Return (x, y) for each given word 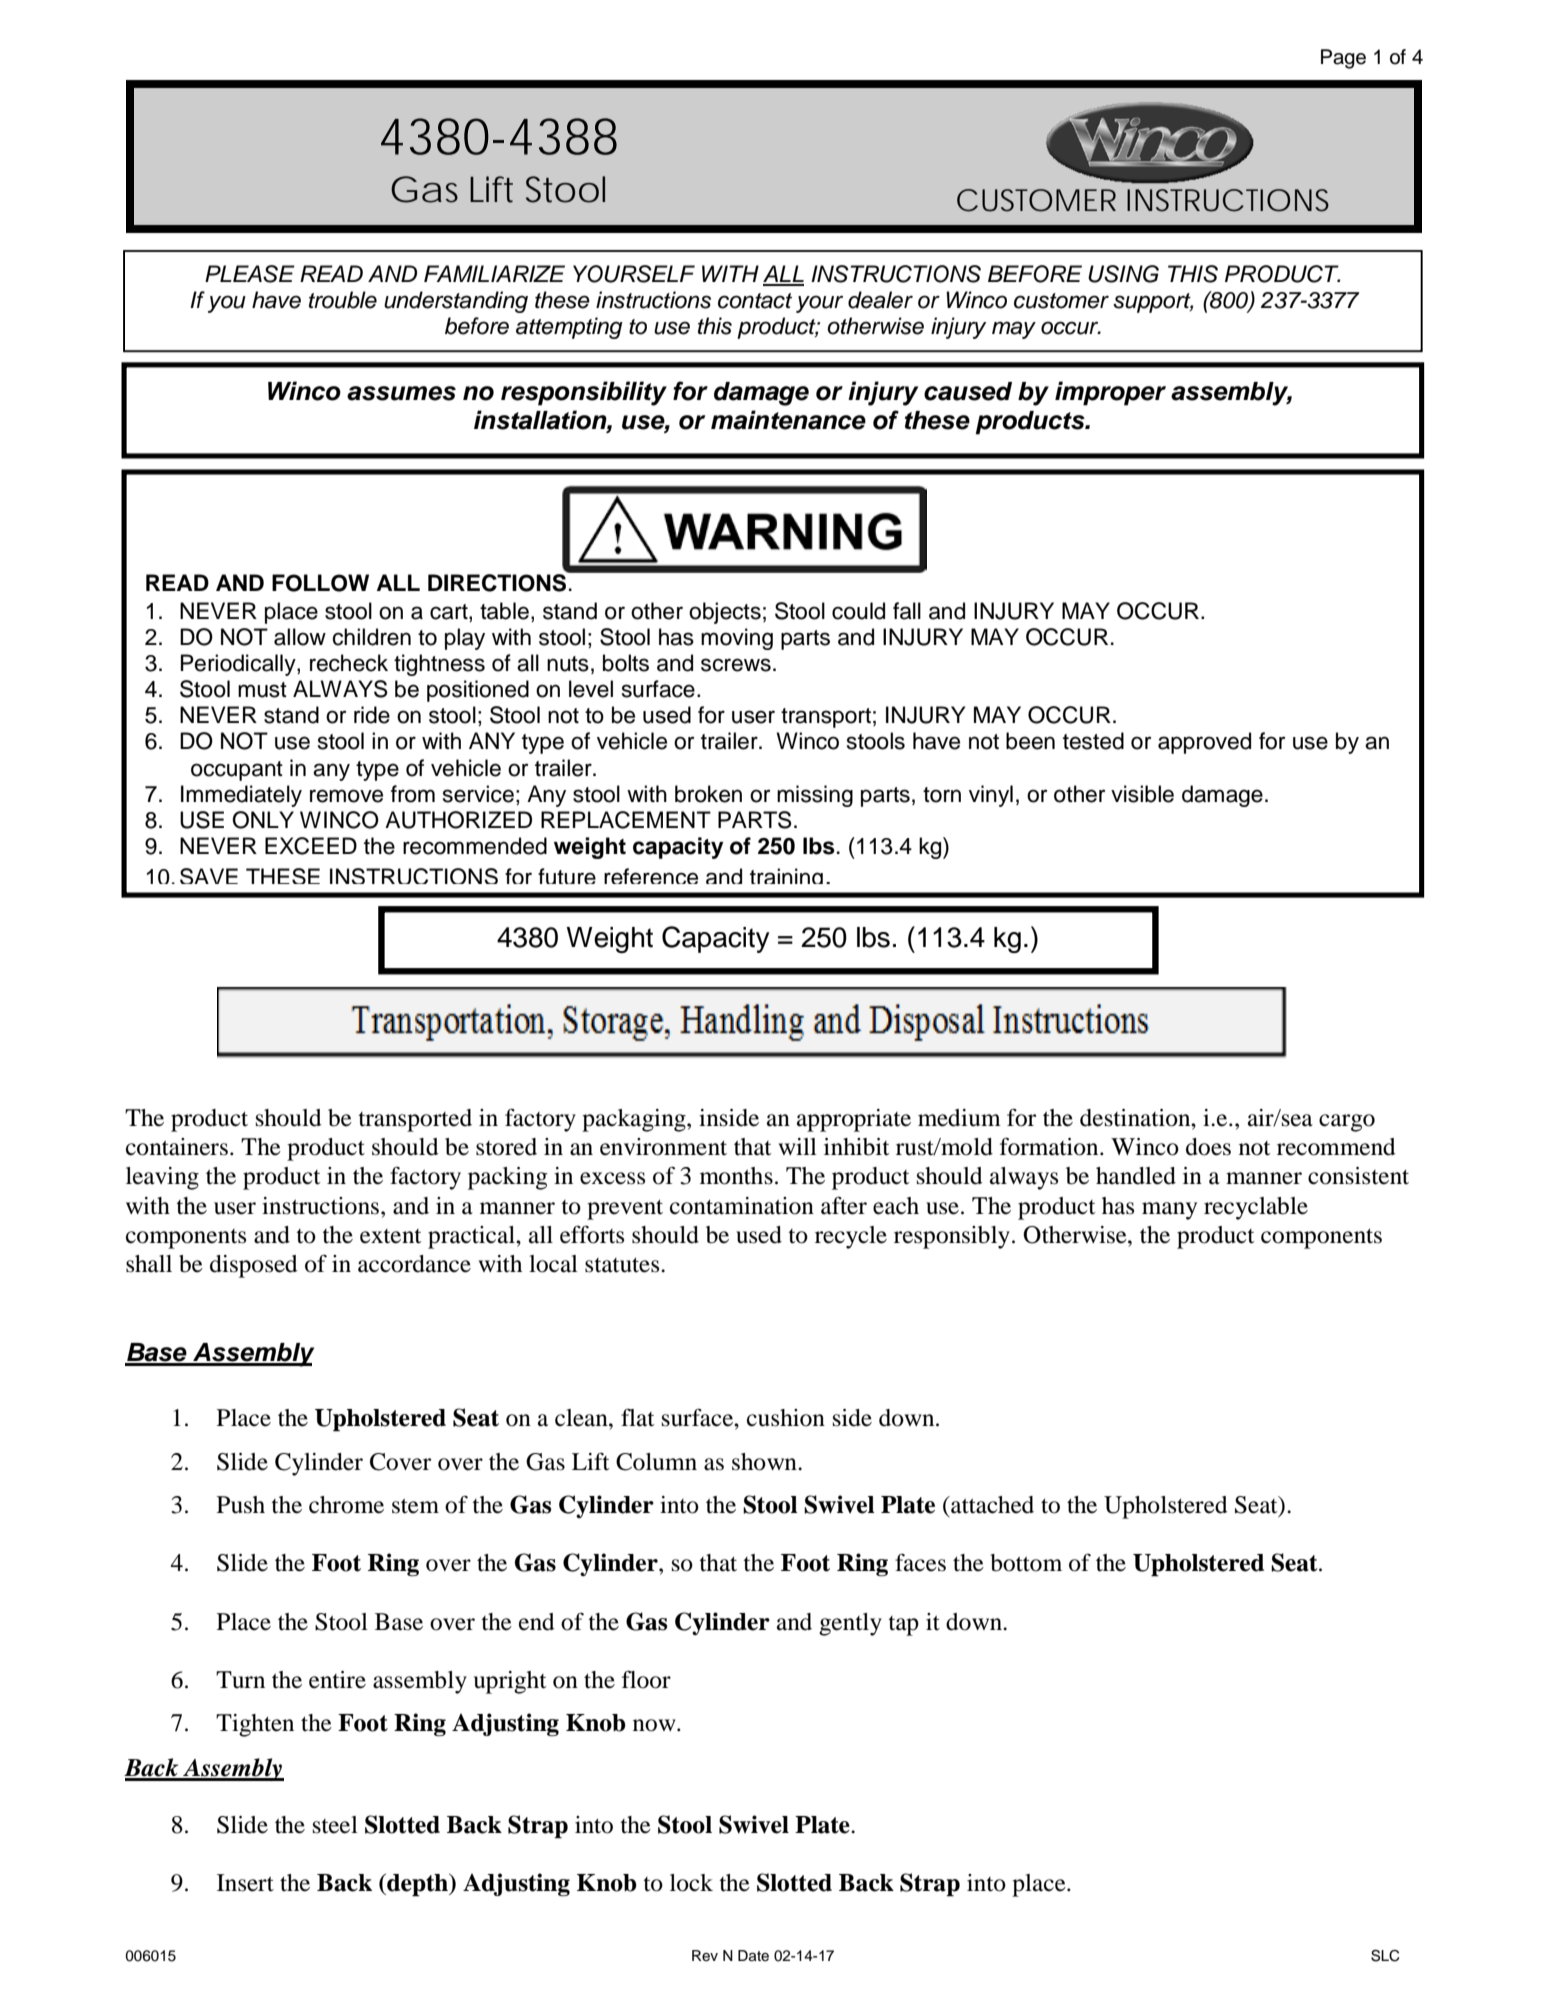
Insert (245, 1883)
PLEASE (250, 274)
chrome (346, 1505)
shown (765, 1462)
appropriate (854, 1120)
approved (1204, 743)
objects (725, 613)
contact (755, 301)
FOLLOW (320, 583)
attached (991, 1505)
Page (1343, 59)
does (1208, 1147)
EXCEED (311, 846)
